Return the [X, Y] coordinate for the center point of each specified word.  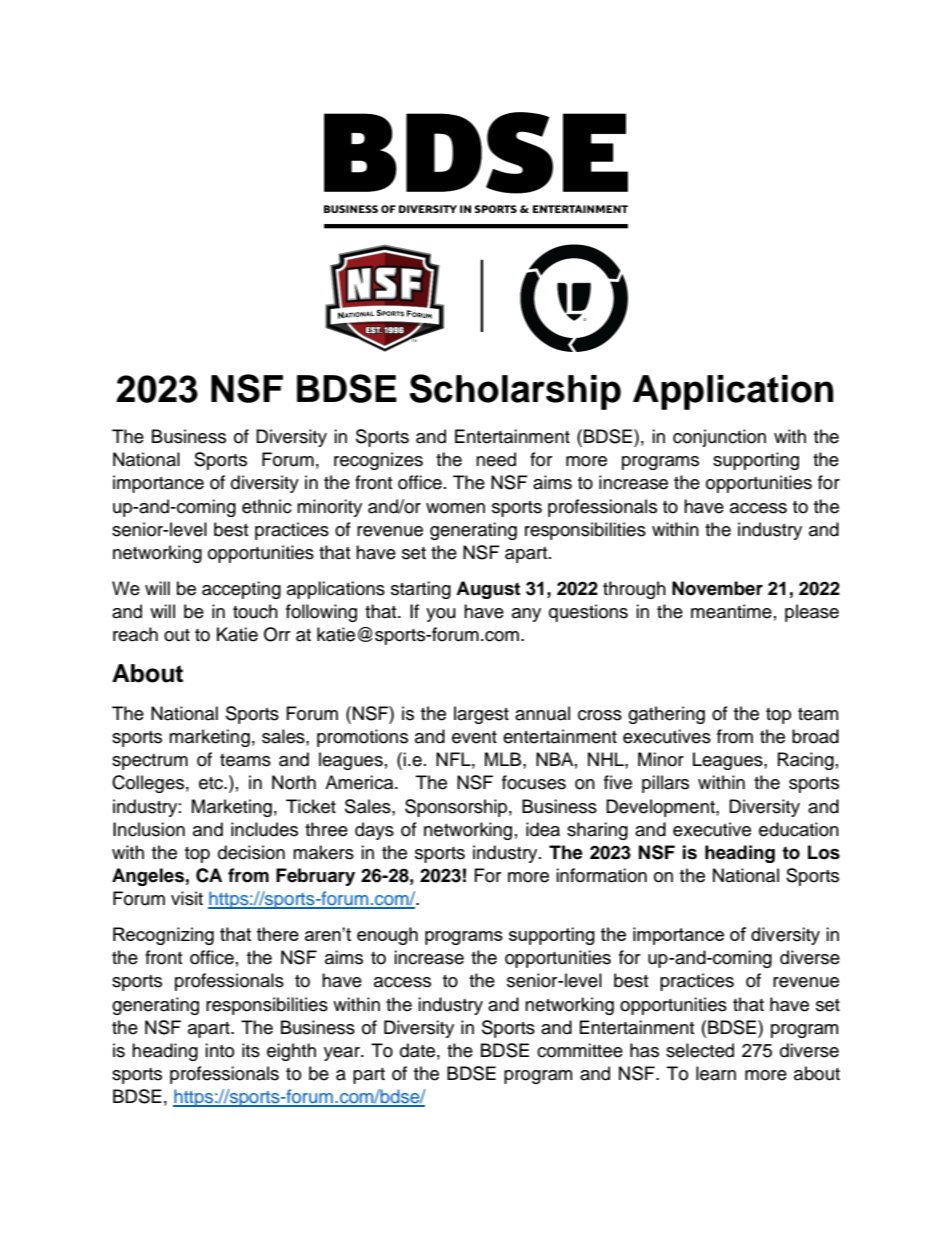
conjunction [719, 438]
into [219, 1050]
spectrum [150, 762]
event [474, 737]
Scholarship [515, 392]
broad [815, 736]
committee [580, 1050]
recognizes [378, 461]
